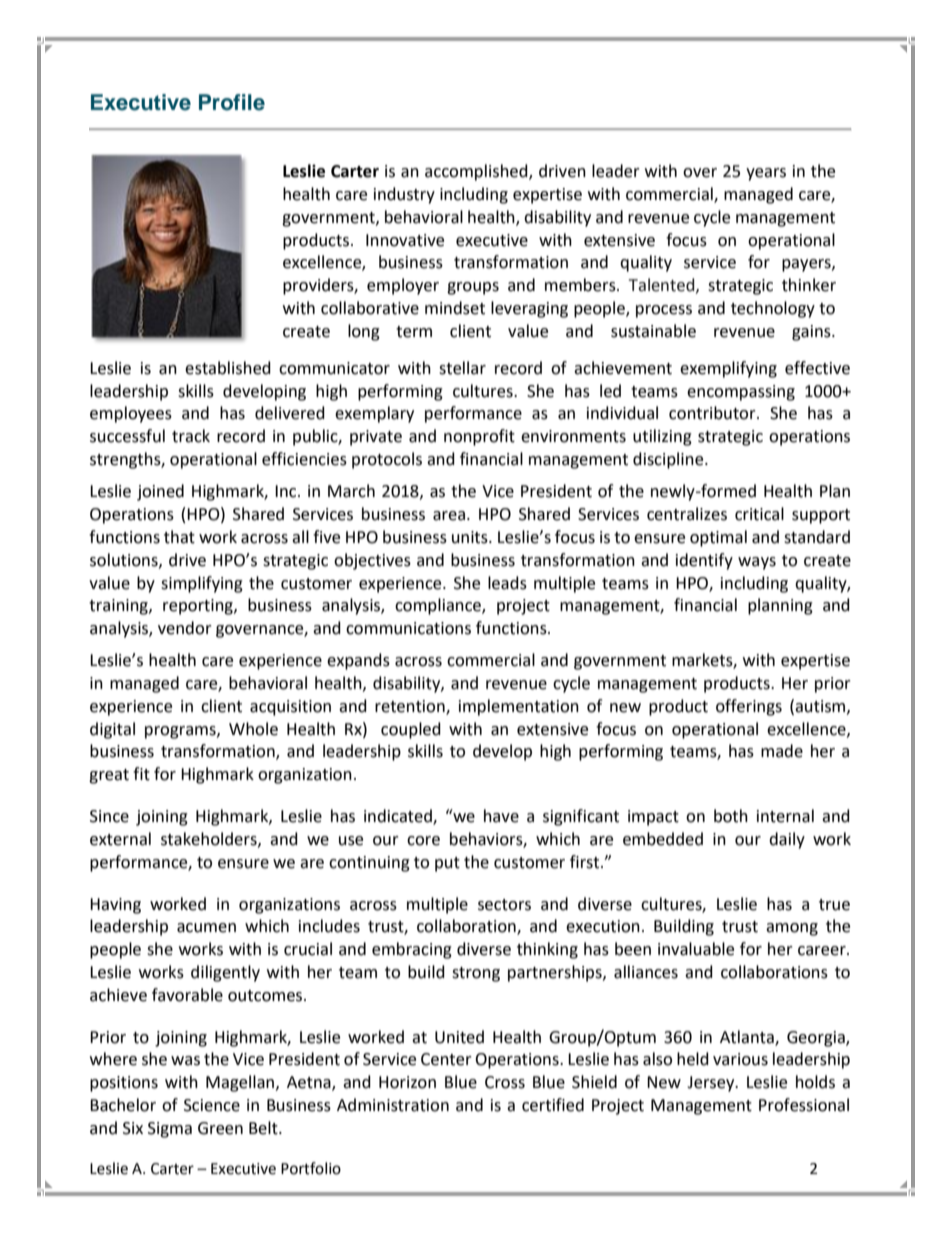 The height and width of the screenshot is (1233, 952). I want to click on Administration, so click(393, 1105).
